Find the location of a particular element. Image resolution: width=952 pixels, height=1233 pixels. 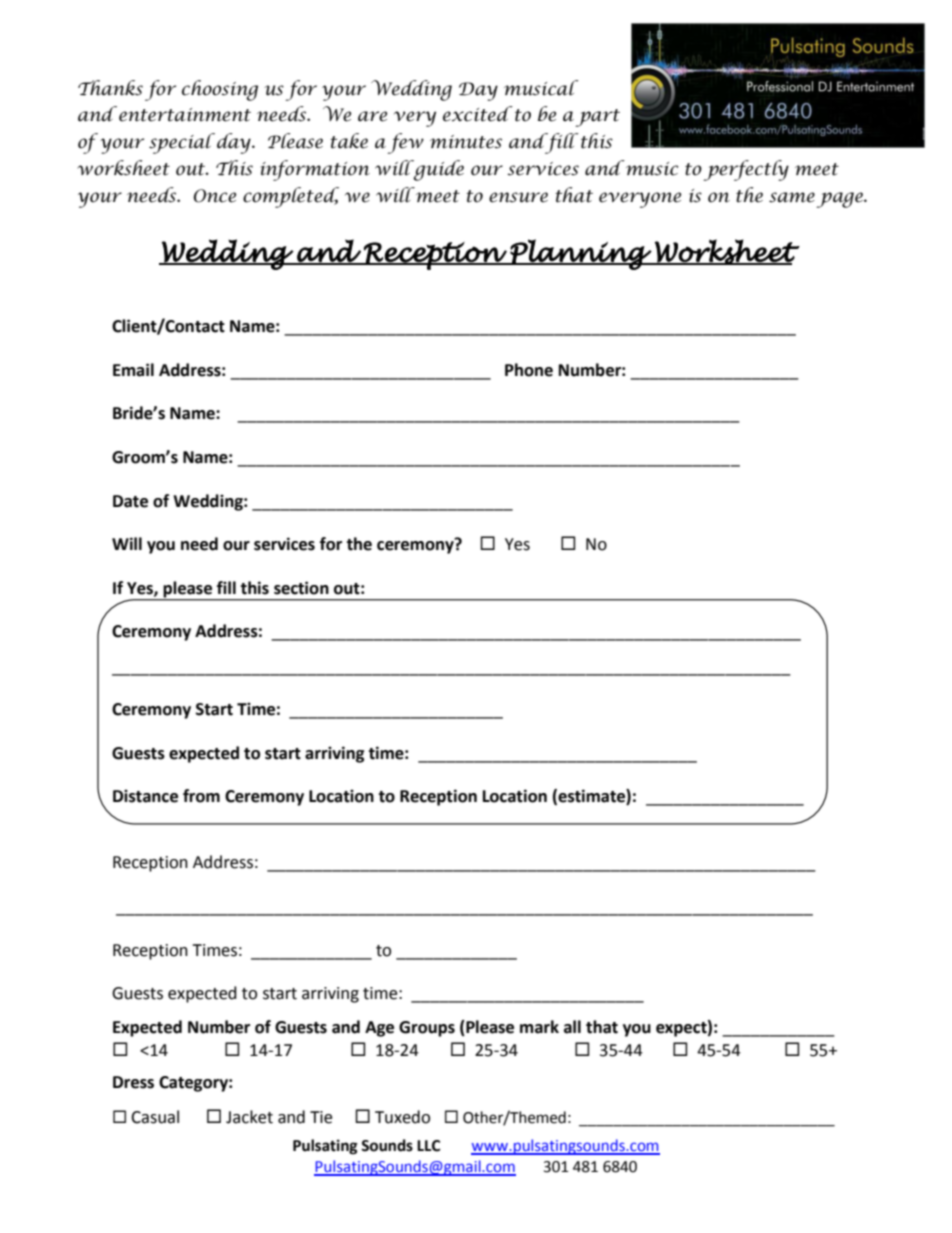

section is located at coordinates (301, 588).
